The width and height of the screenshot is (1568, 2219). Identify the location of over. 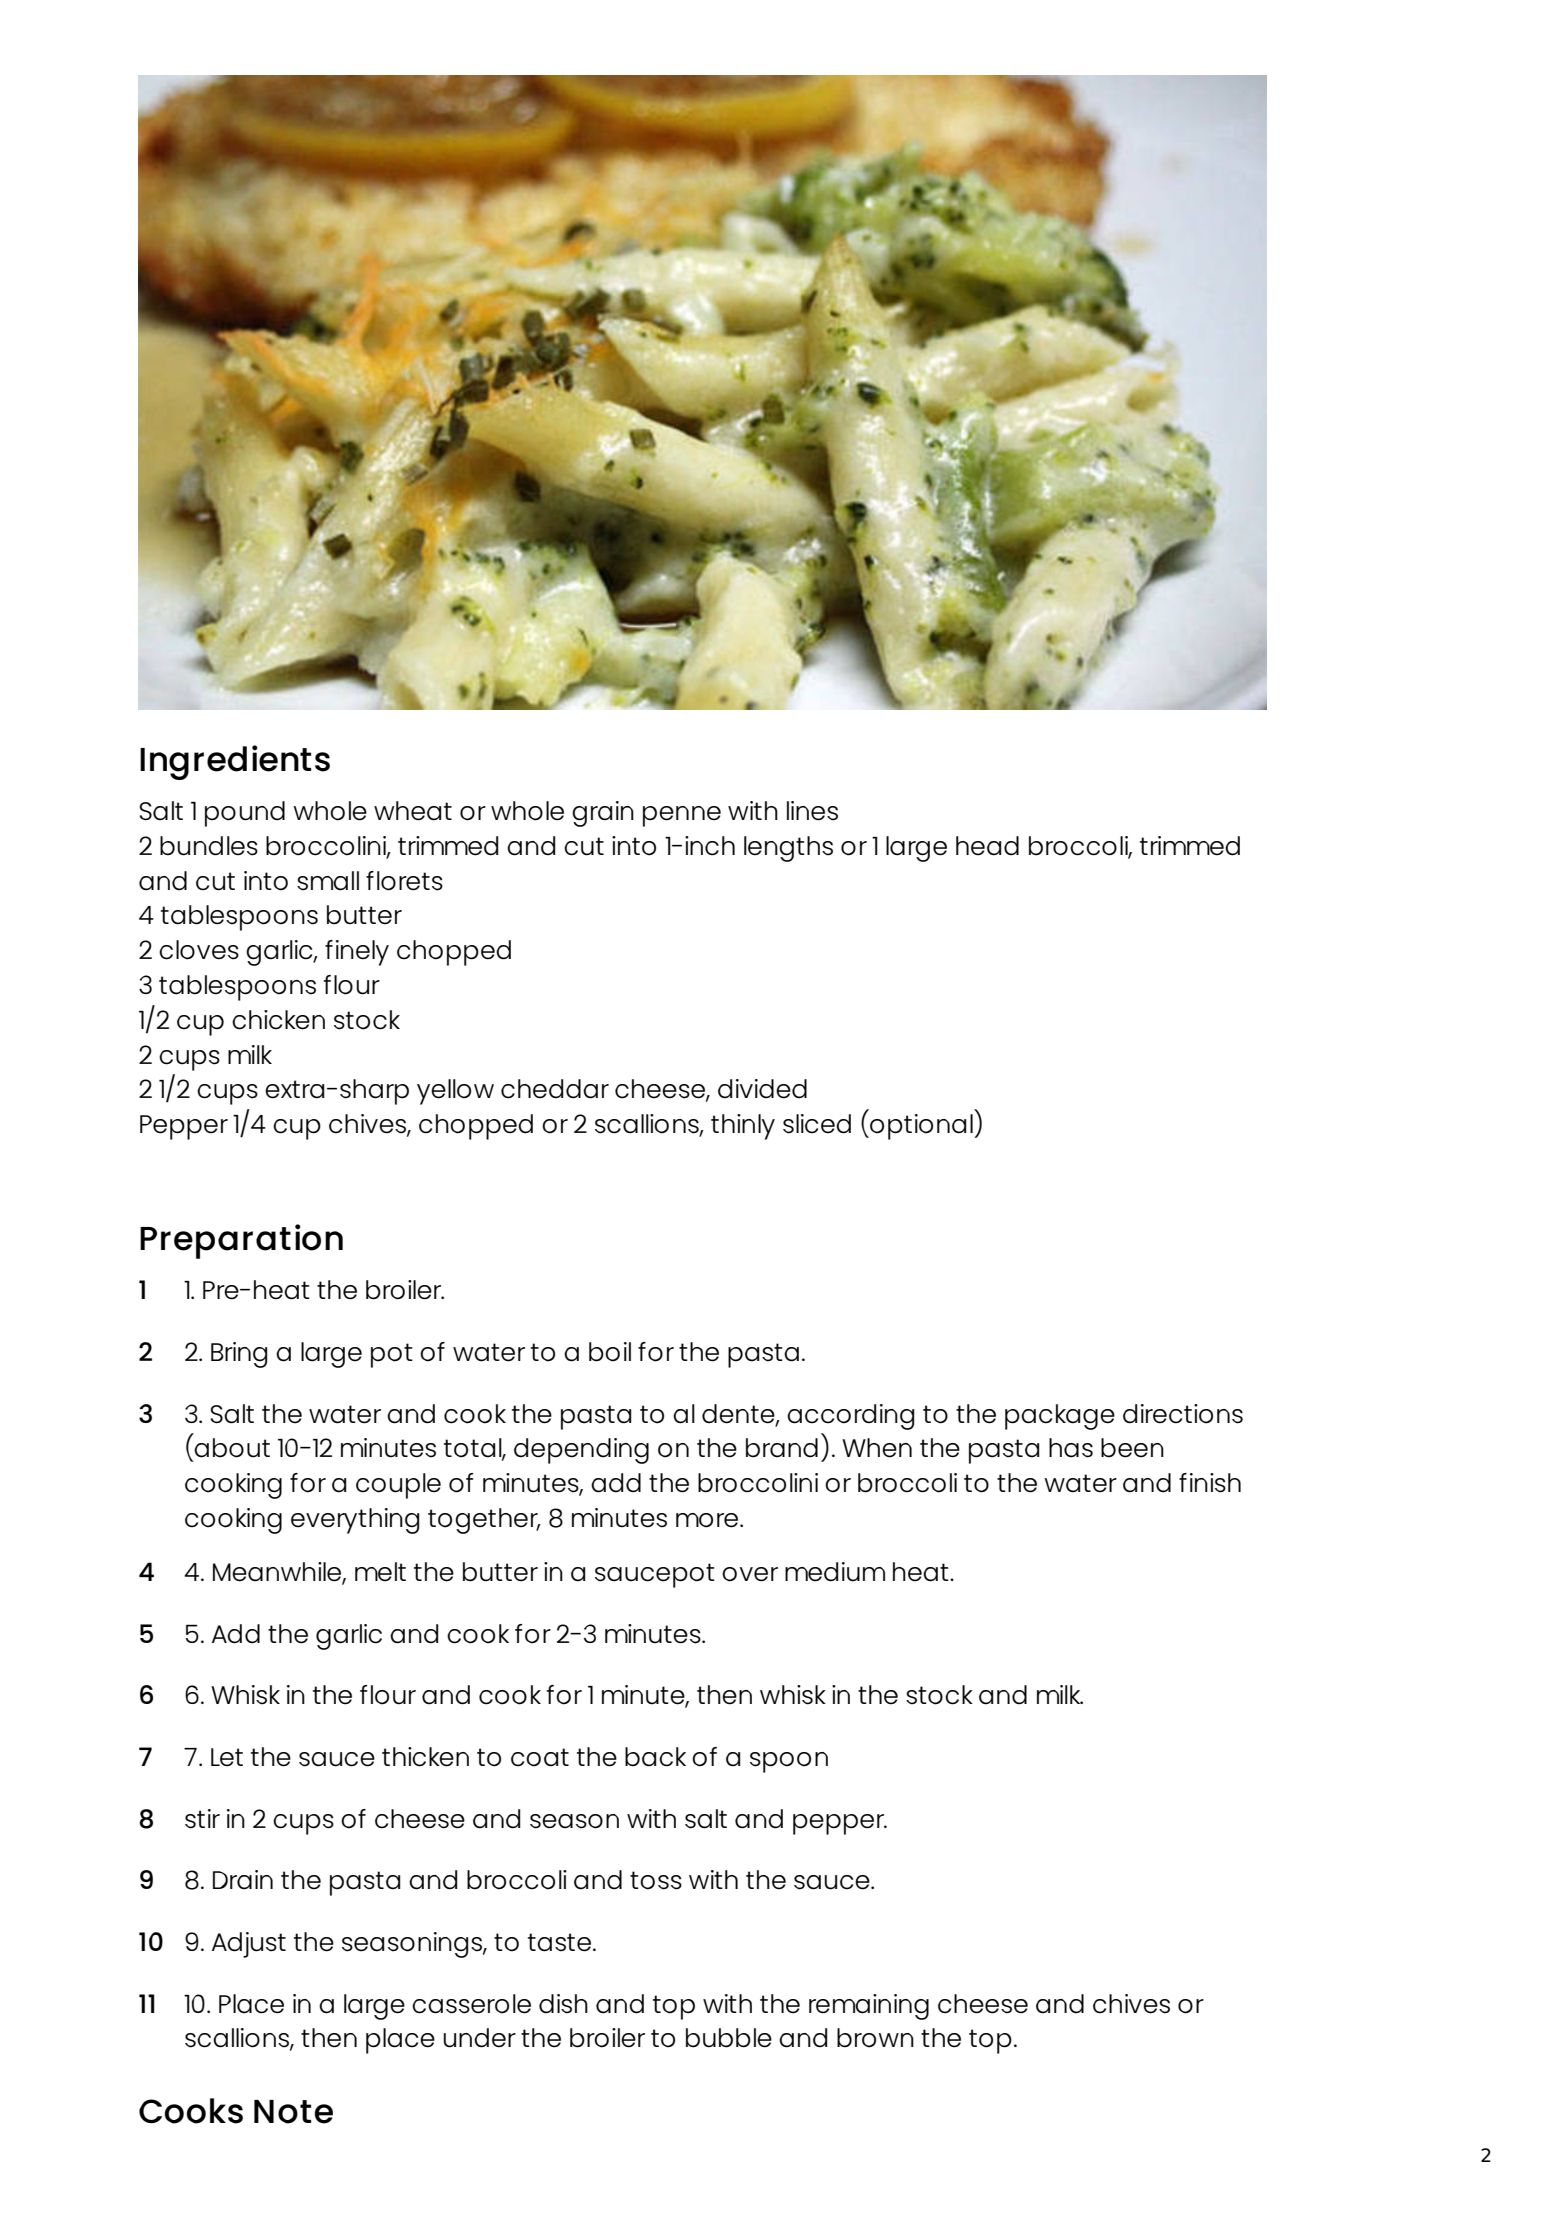
(750, 1574).
